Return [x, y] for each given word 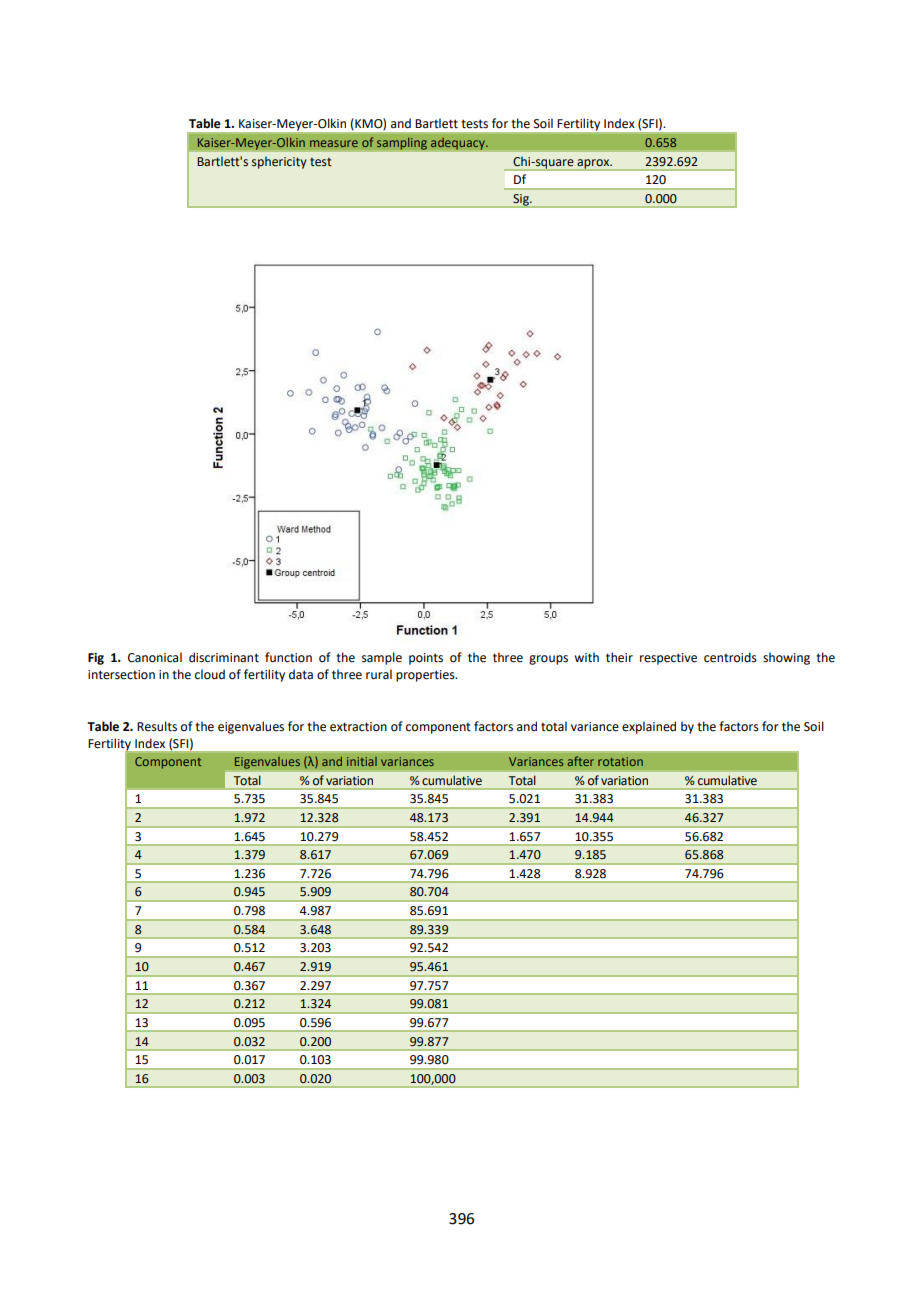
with [586, 657]
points [426, 659]
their [619, 657]
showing [786, 658]
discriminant [224, 657]
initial [362, 761]
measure [334, 143]
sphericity [279, 162]
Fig [96, 659]
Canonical [155, 657]
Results [157, 726]
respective [668, 659]
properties [426, 676]
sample [382, 658]
